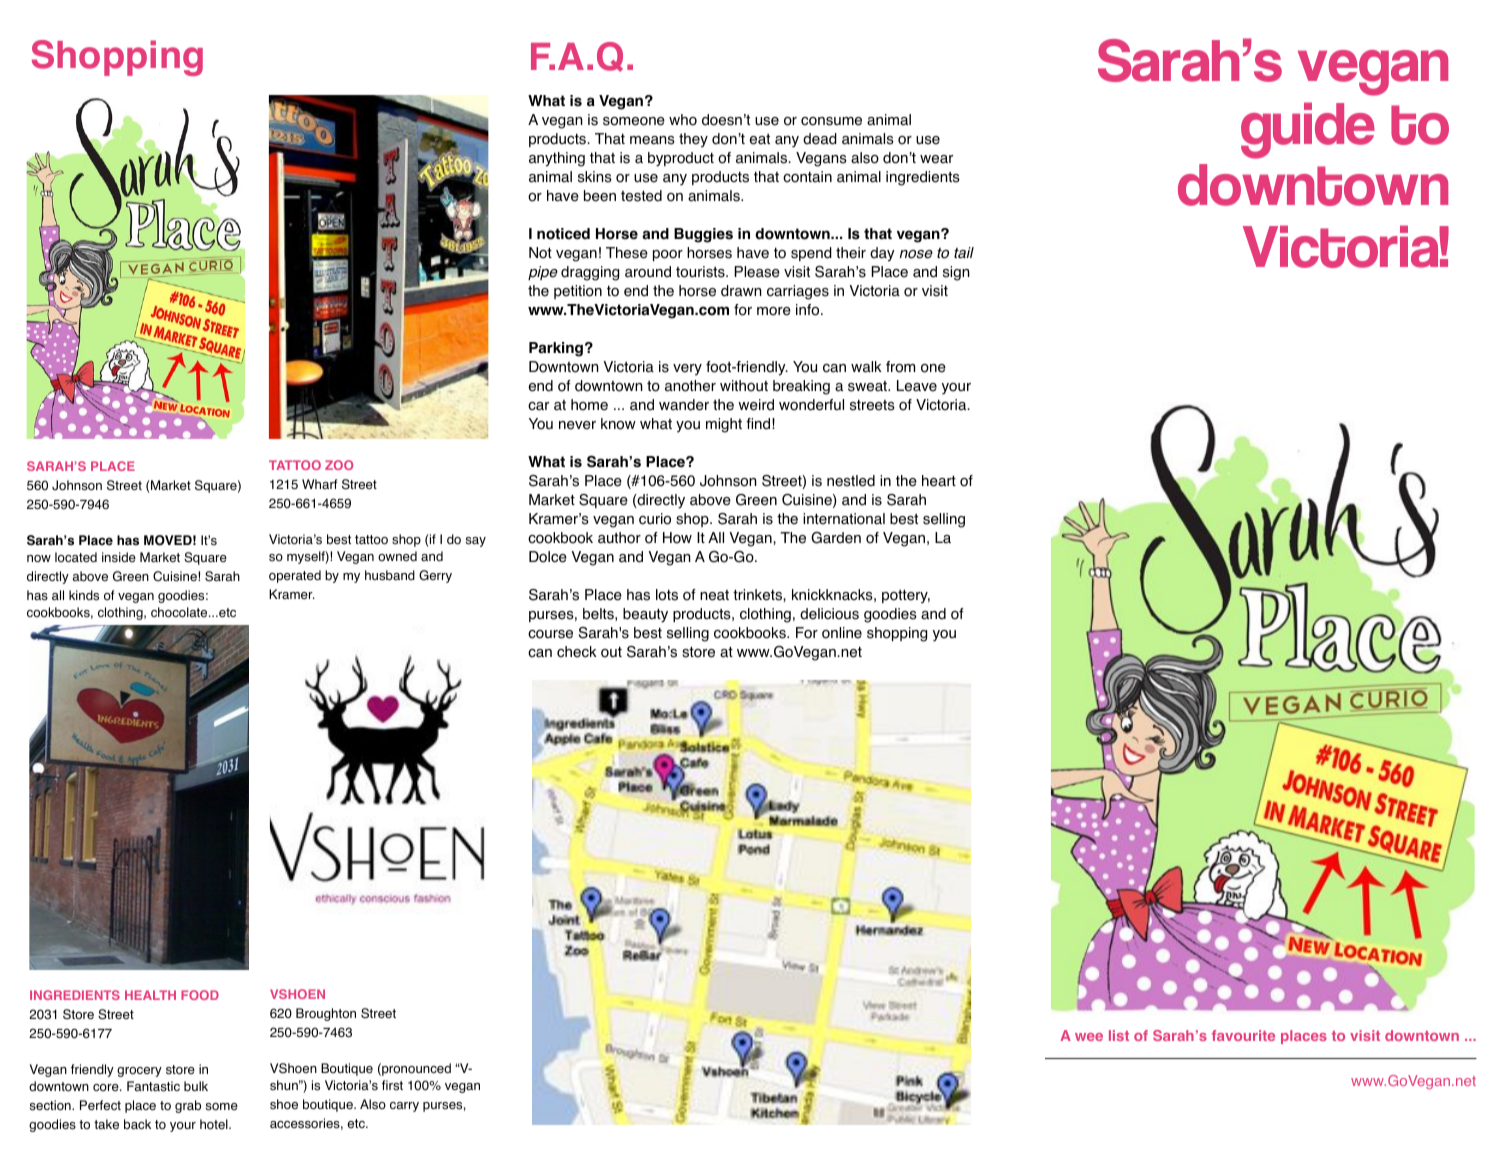  I want to click on carry, so click(404, 1107).
